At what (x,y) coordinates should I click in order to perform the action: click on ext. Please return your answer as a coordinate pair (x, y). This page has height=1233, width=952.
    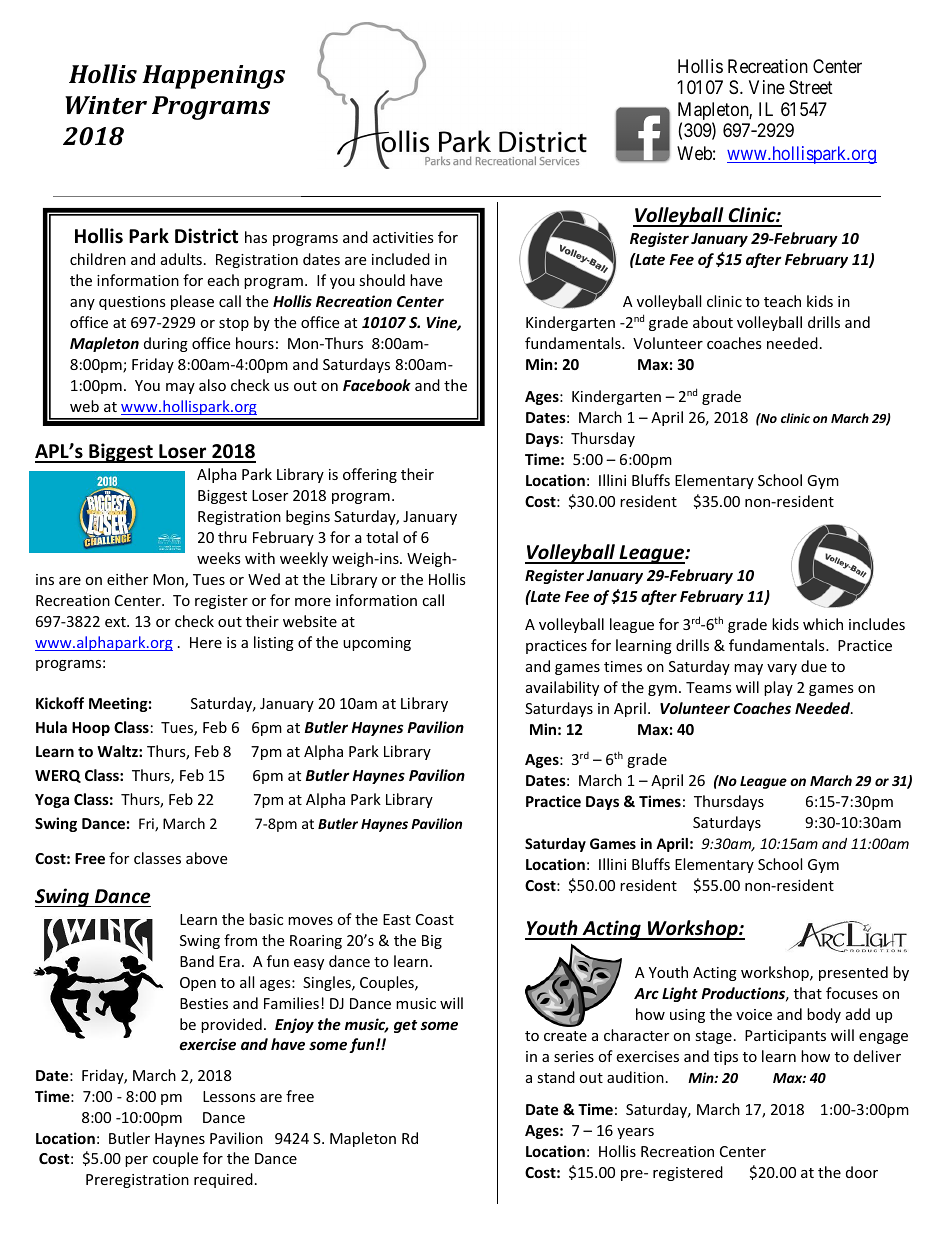
    Looking at the image, I should click on (116, 622).
